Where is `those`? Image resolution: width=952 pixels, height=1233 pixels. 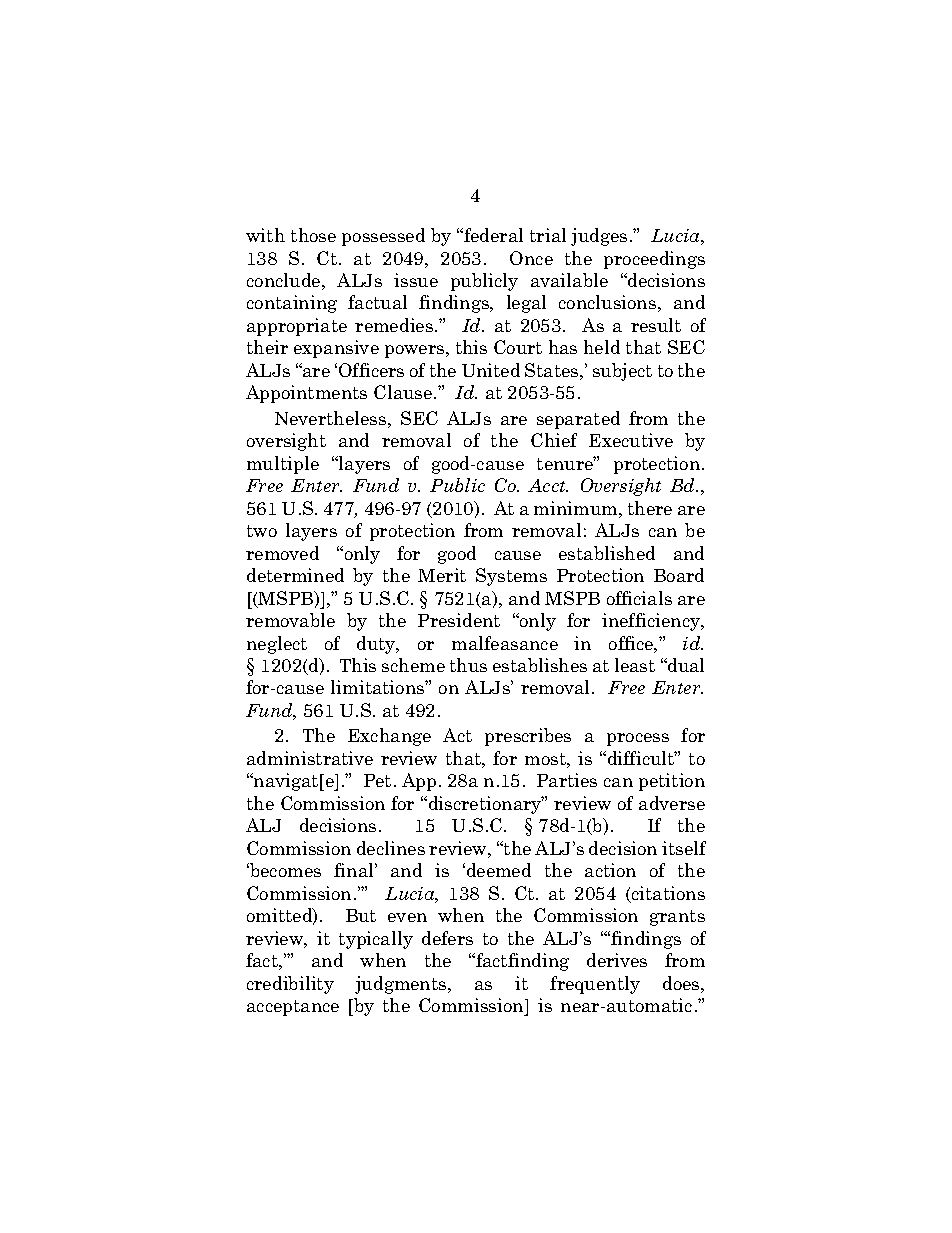
those is located at coordinates (313, 235).
